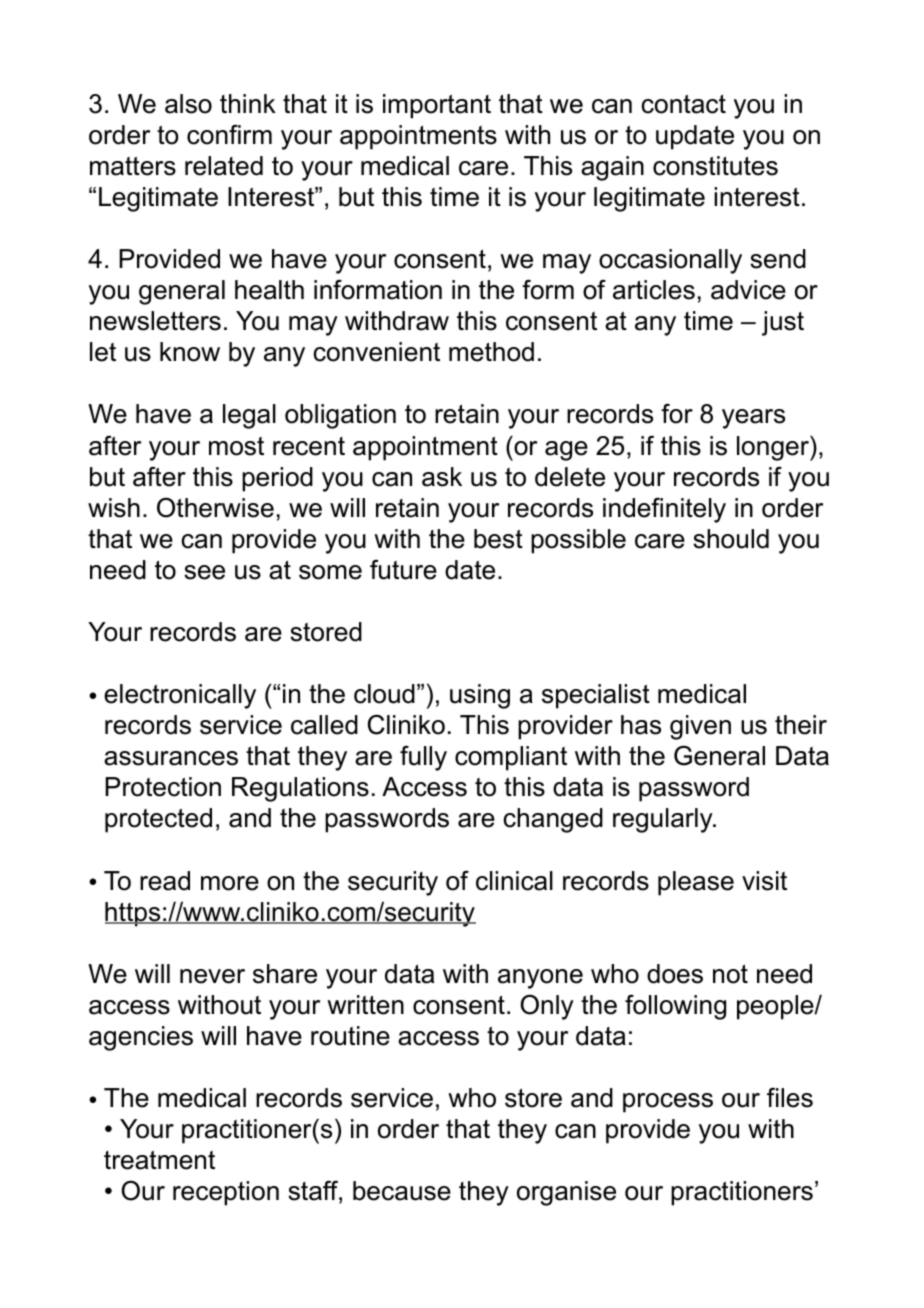 This page has height=1308, width=924. I want to click on know, so click(190, 352).
